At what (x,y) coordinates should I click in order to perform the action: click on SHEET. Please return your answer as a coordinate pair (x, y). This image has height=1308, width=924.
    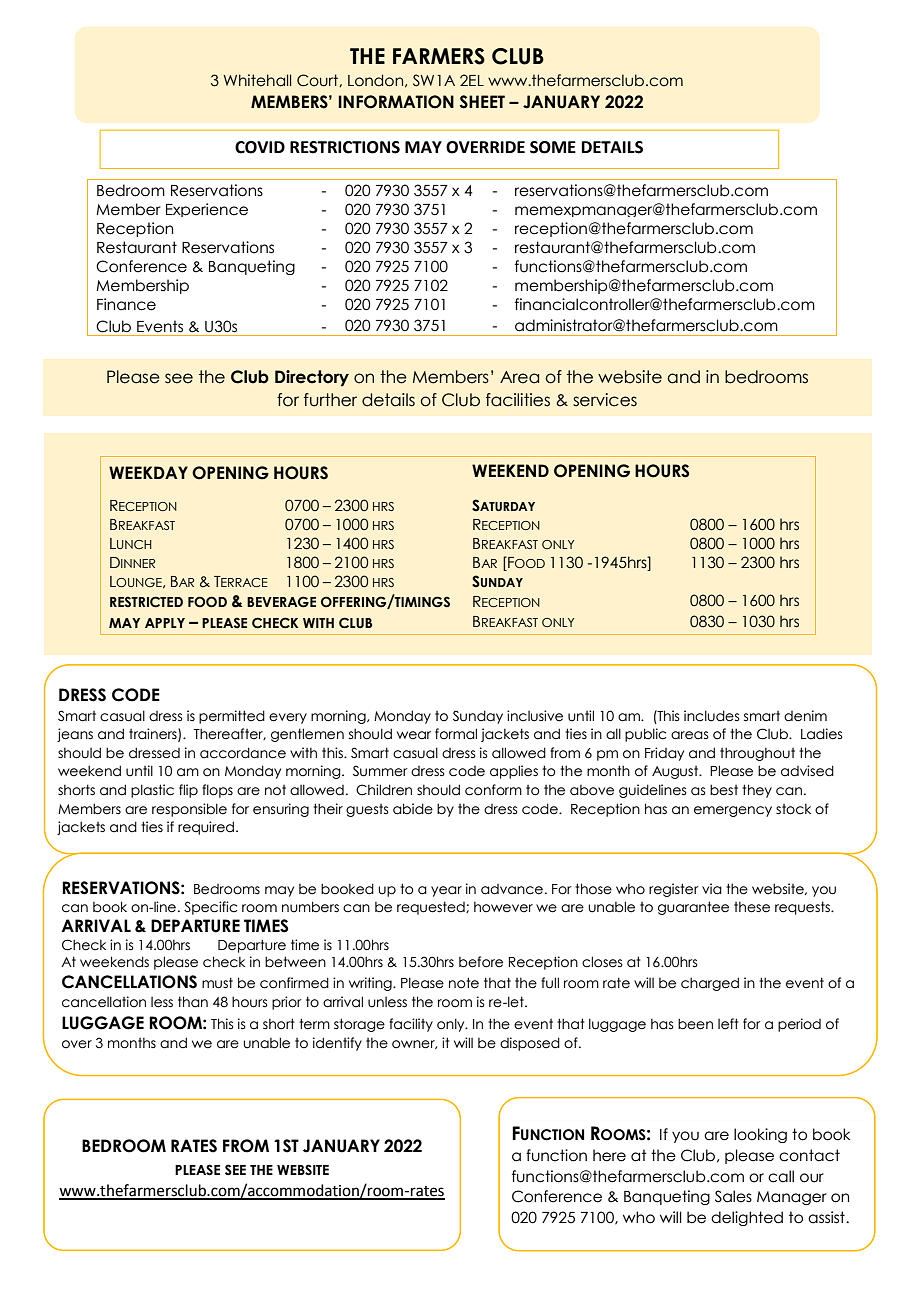
    Looking at the image, I should click on (482, 102).
